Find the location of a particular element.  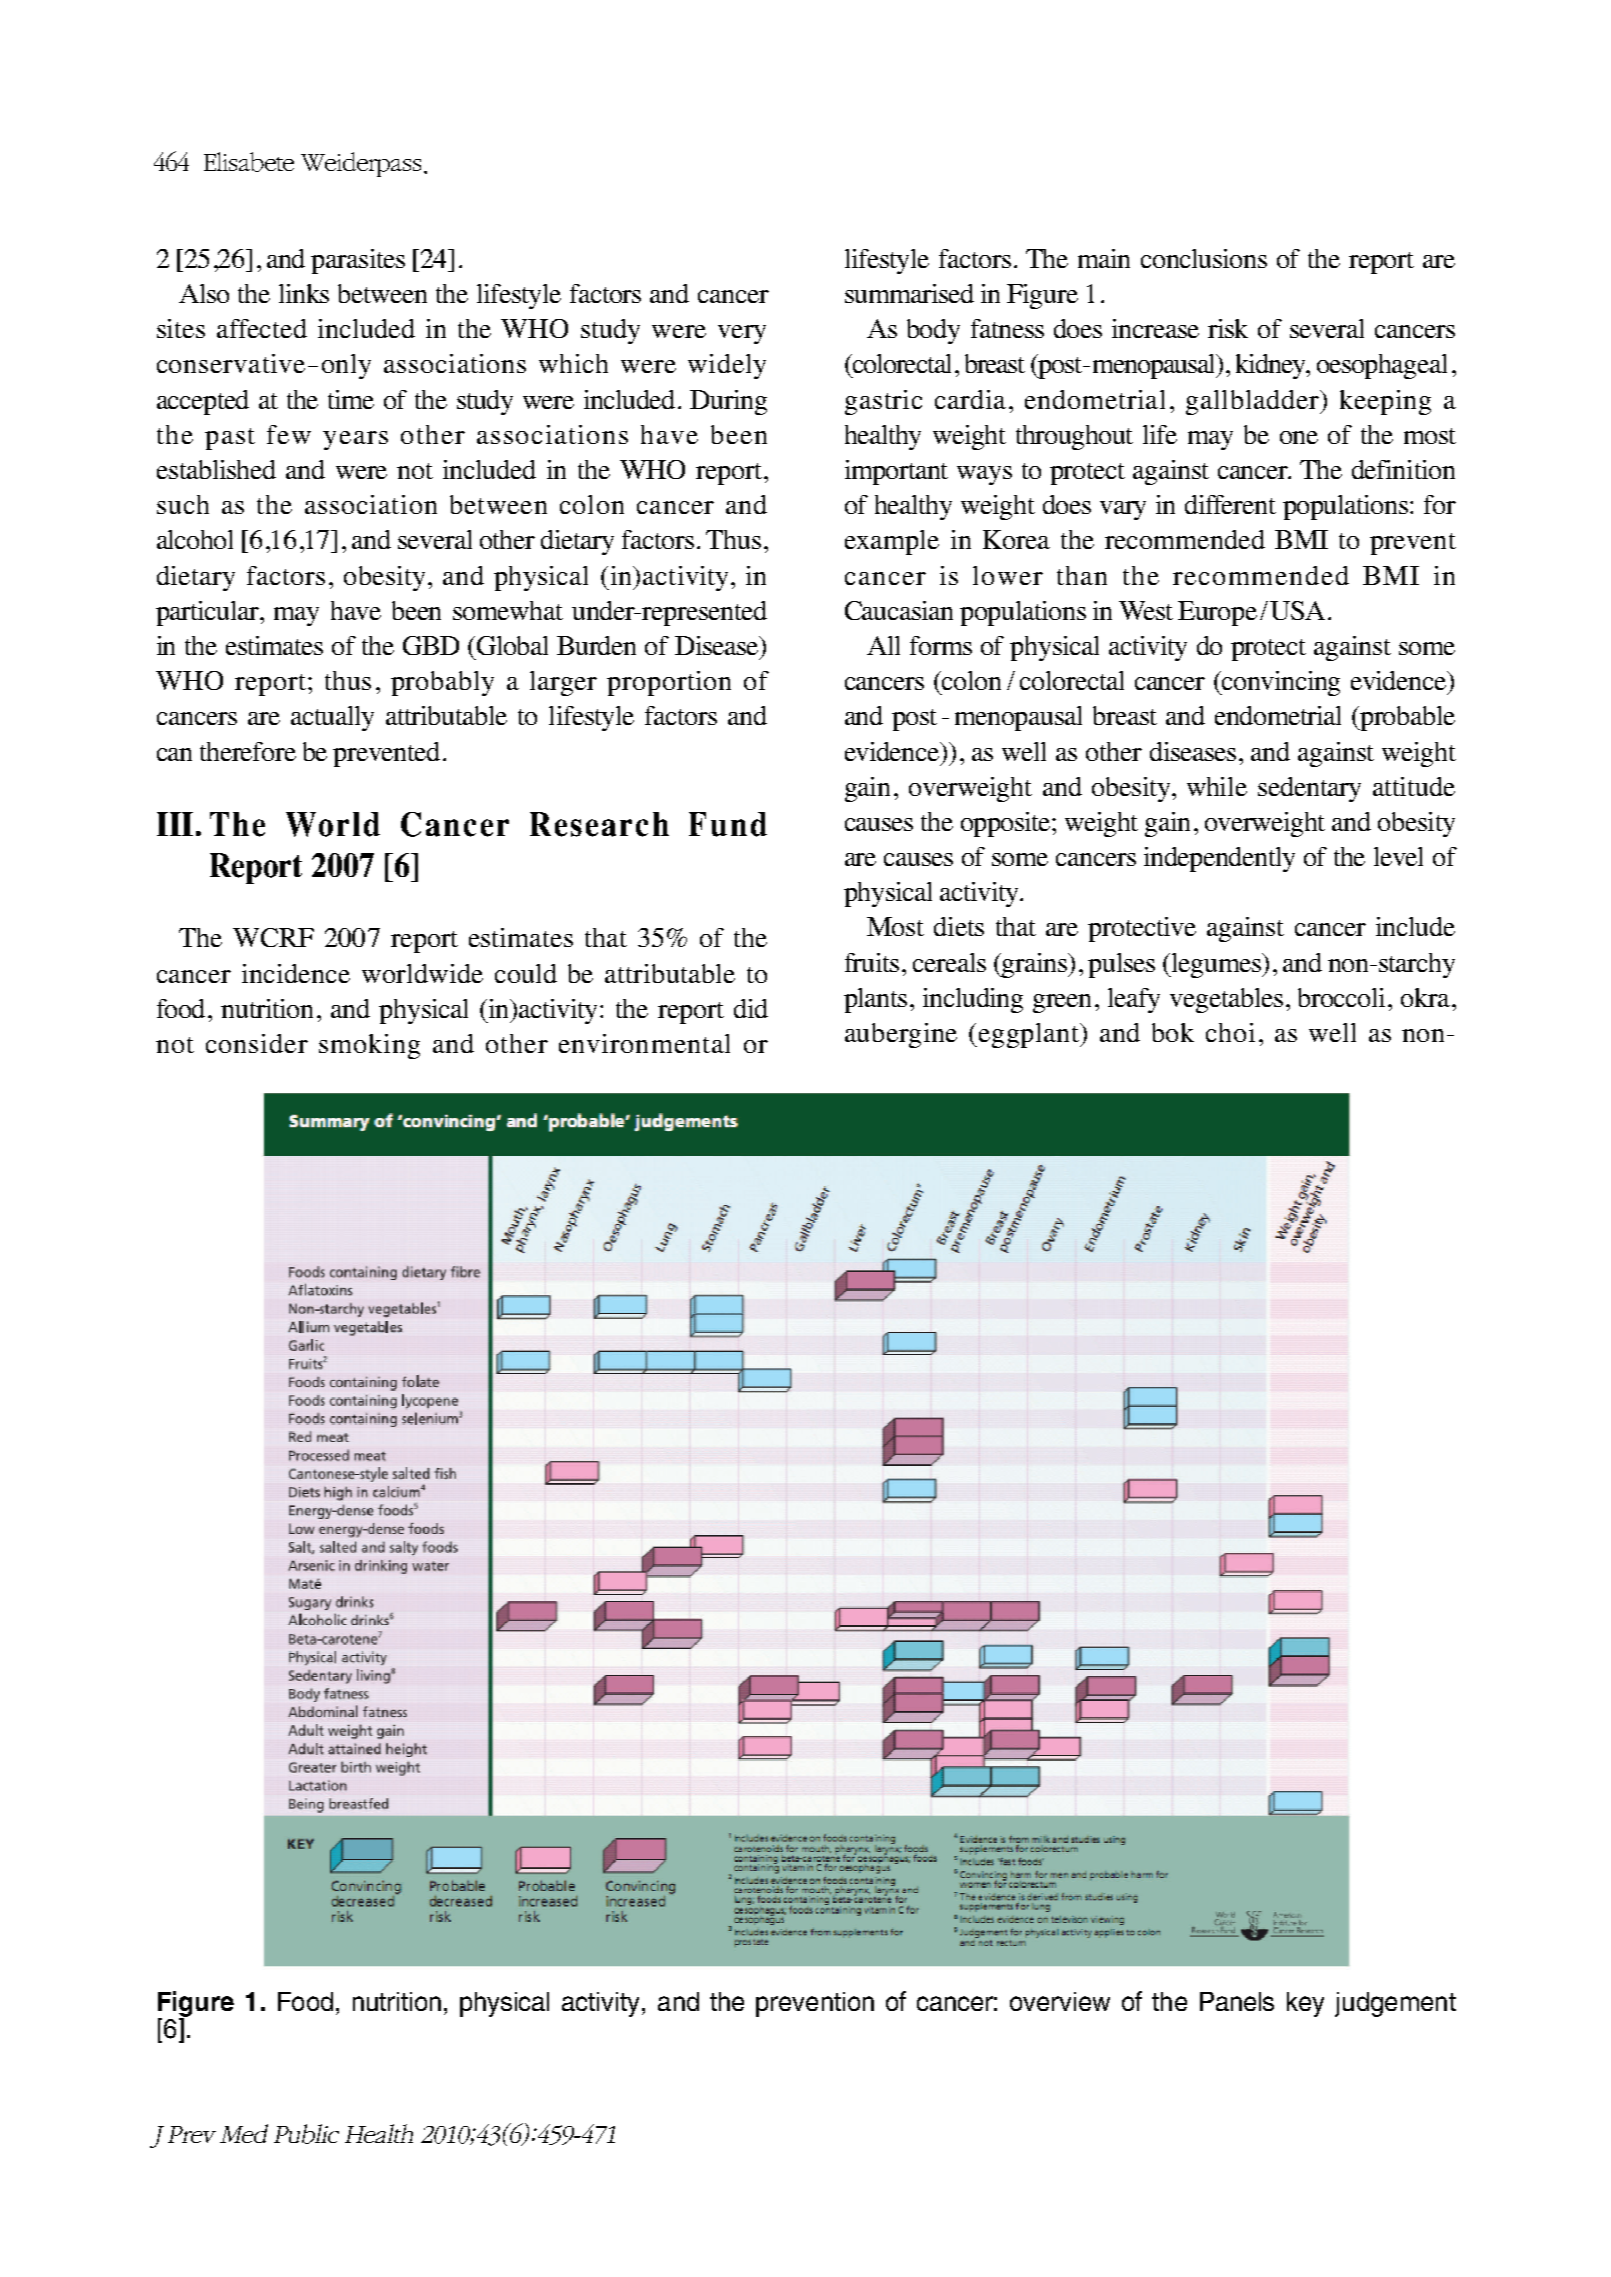

links is located at coordinates (304, 293).
